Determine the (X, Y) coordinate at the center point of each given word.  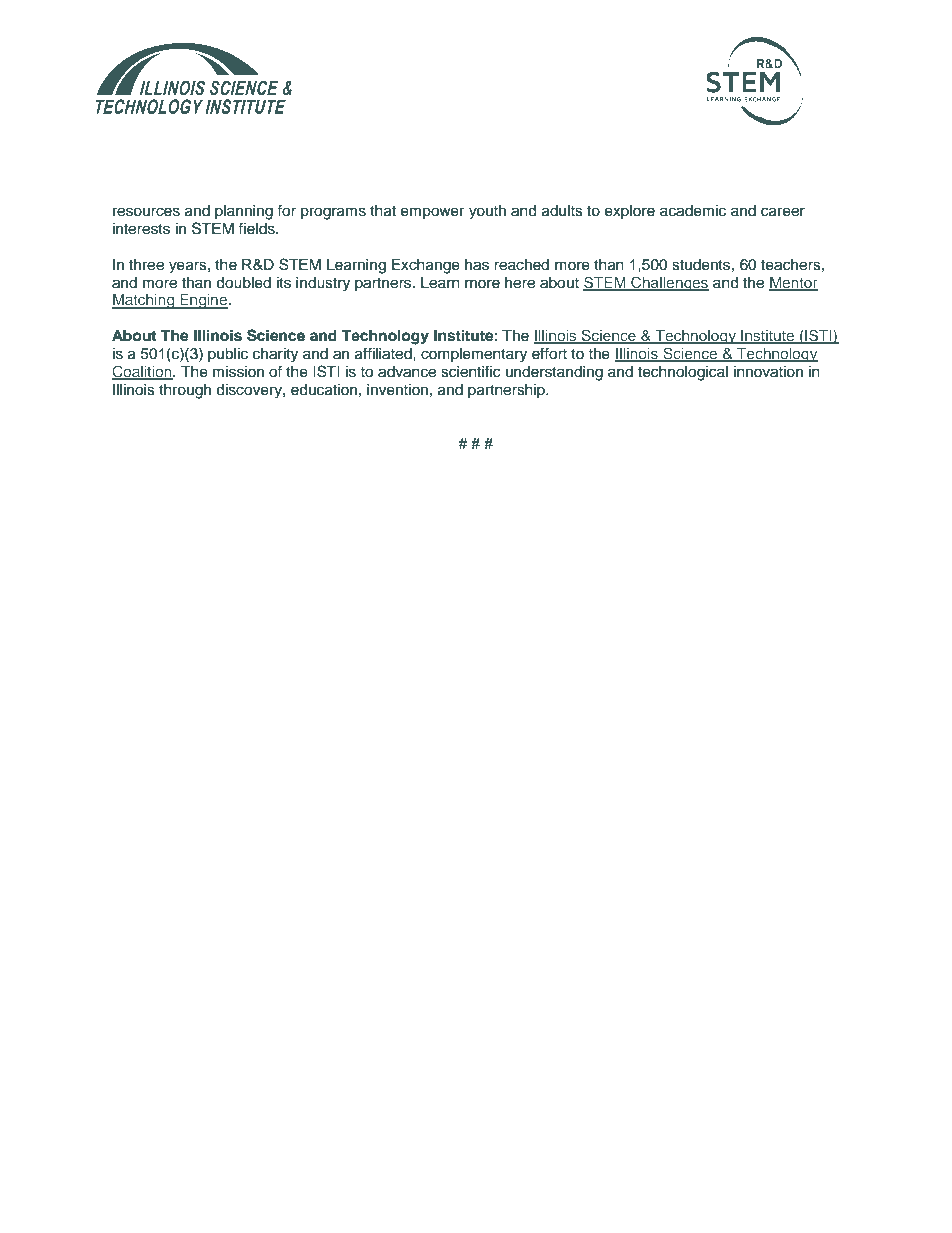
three (146, 265)
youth (487, 212)
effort (549, 353)
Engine (204, 301)
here (520, 283)
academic (693, 211)
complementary (474, 355)
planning (244, 212)
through (185, 391)
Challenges (669, 284)
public (228, 355)
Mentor (793, 283)
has (477, 265)
